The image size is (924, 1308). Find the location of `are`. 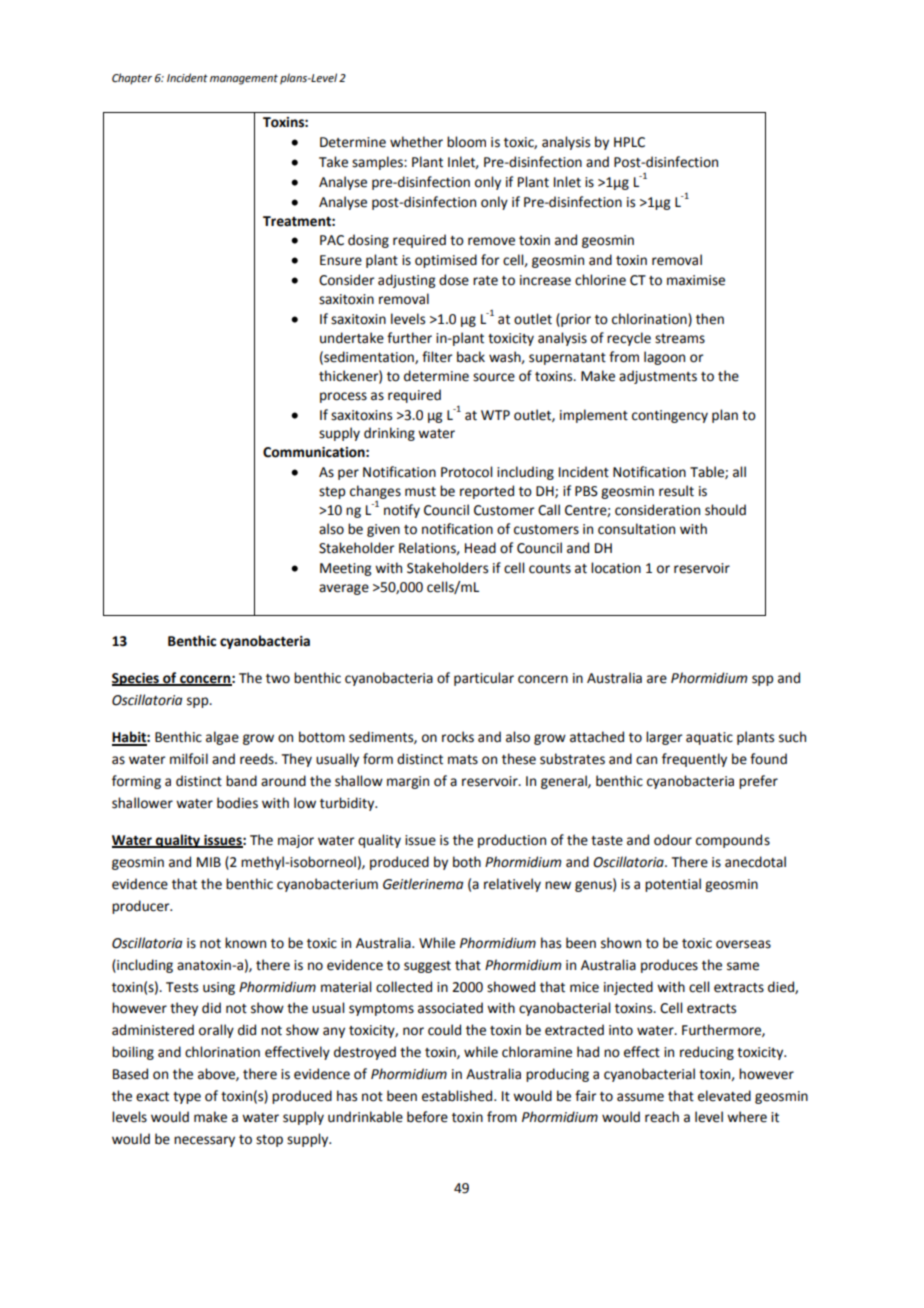

are is located at coordinates (657, 679).
